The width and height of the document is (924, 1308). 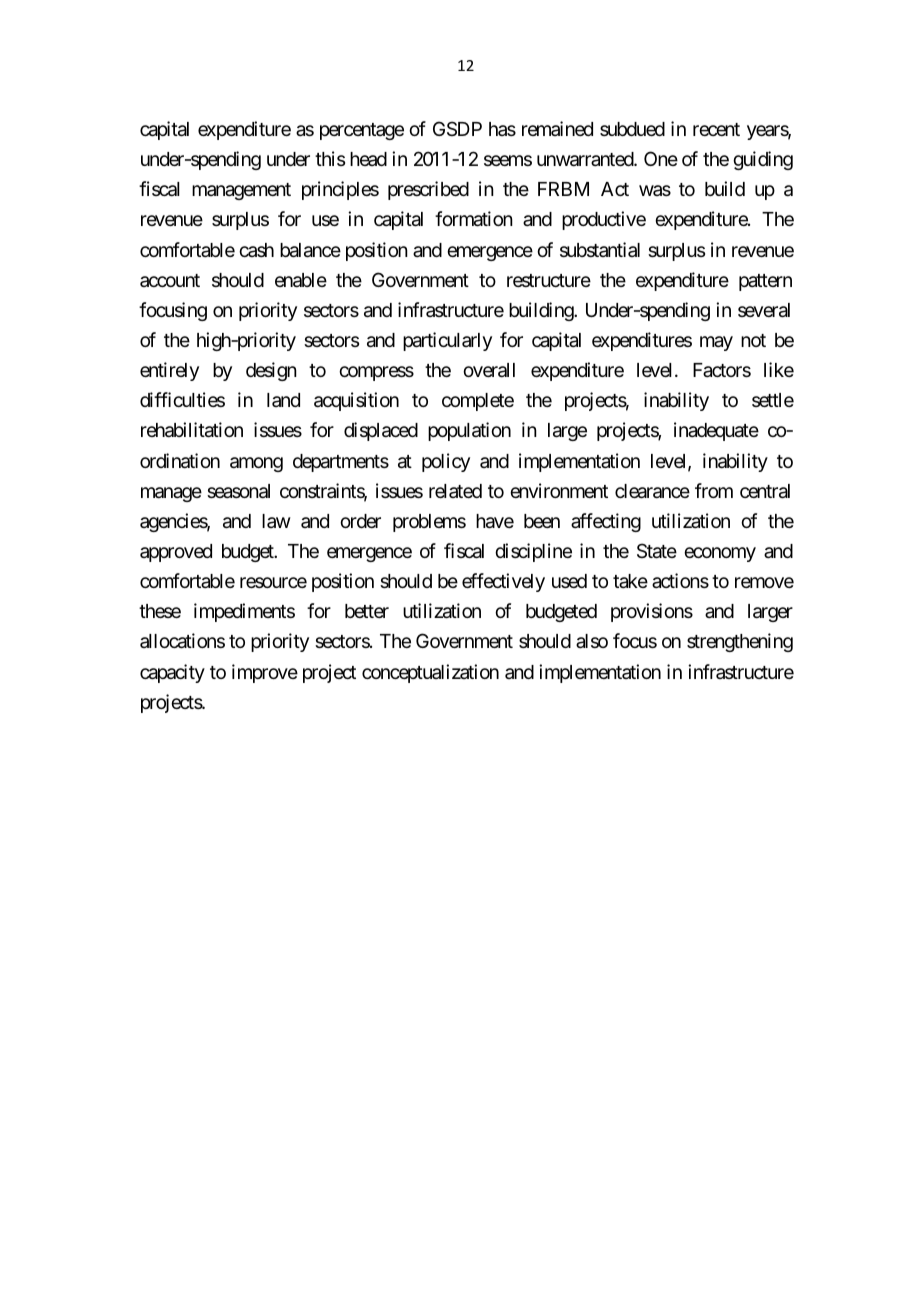 I want to click on conceptualization, so click(x=430, y=673).
